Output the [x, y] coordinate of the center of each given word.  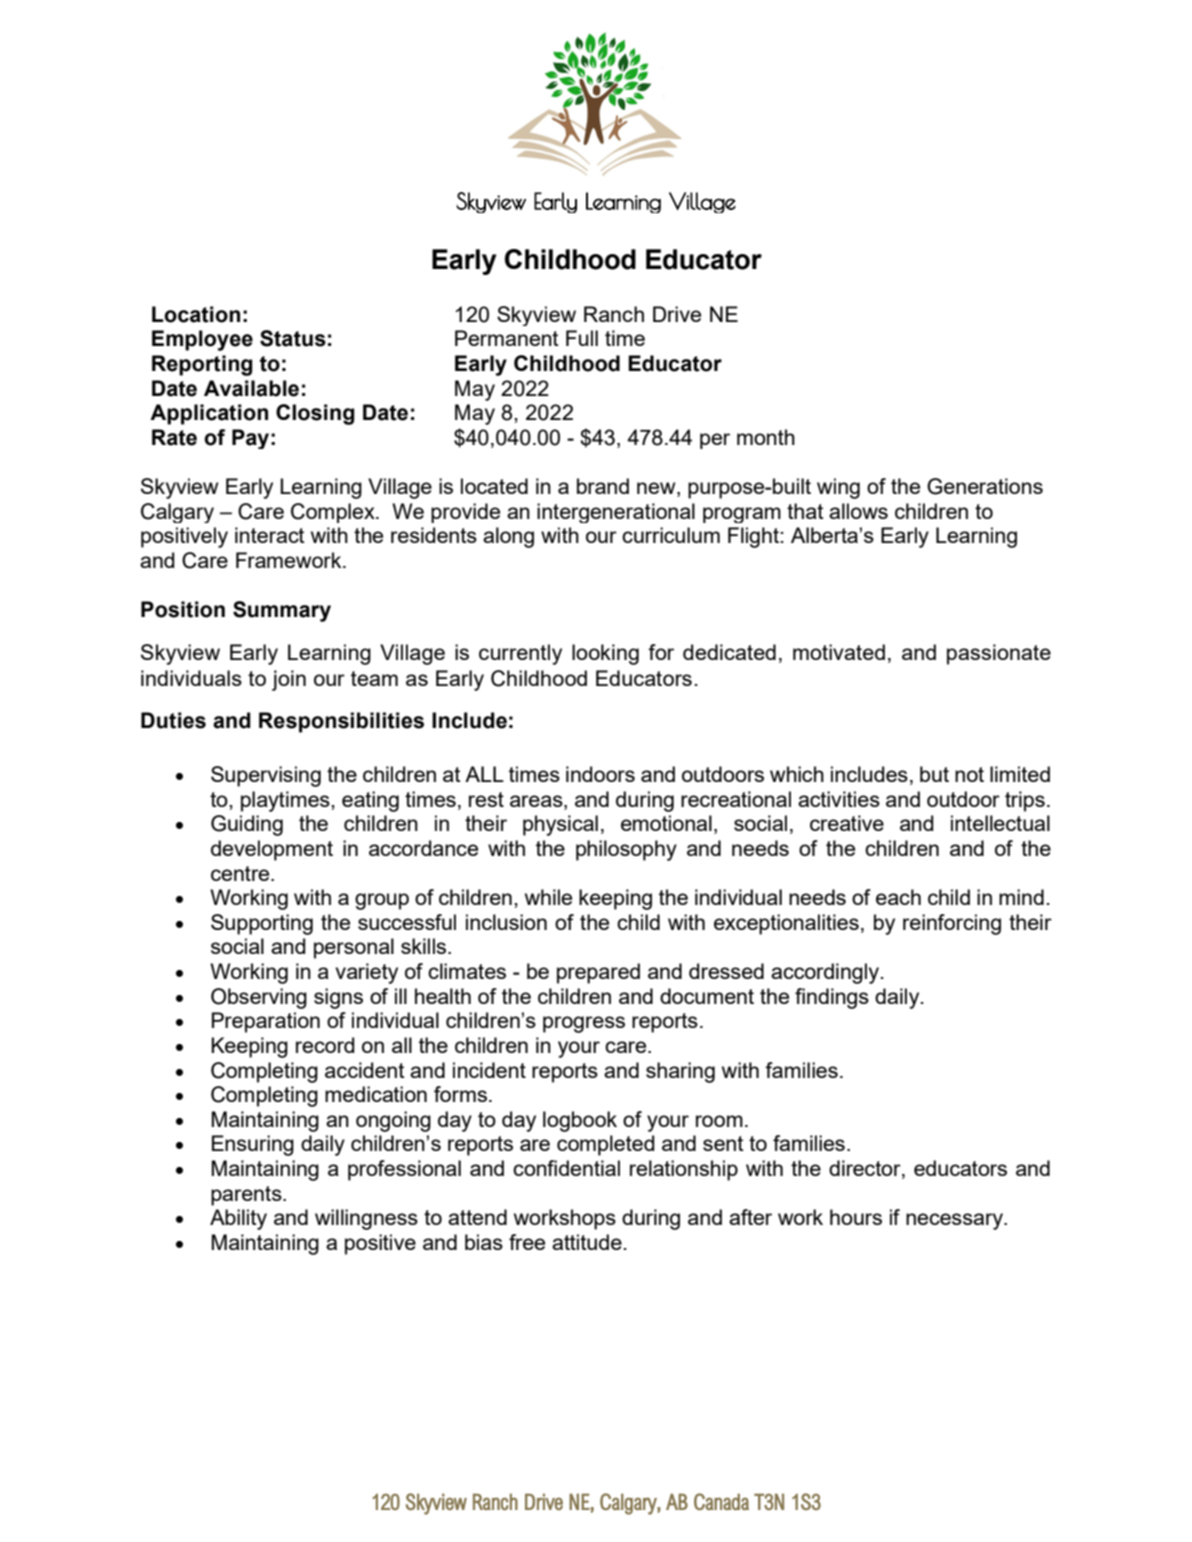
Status [293, 338]
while [548, 897]
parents [247, 1196]
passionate [999, 654]
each [898, 897]
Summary [282, 611]
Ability [238, 1219]
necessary [955, 1221]
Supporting [262, 924]
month [766, 437]
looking [605, 654]
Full [582, 338]
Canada [721, 1501]
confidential [566, 1168]
